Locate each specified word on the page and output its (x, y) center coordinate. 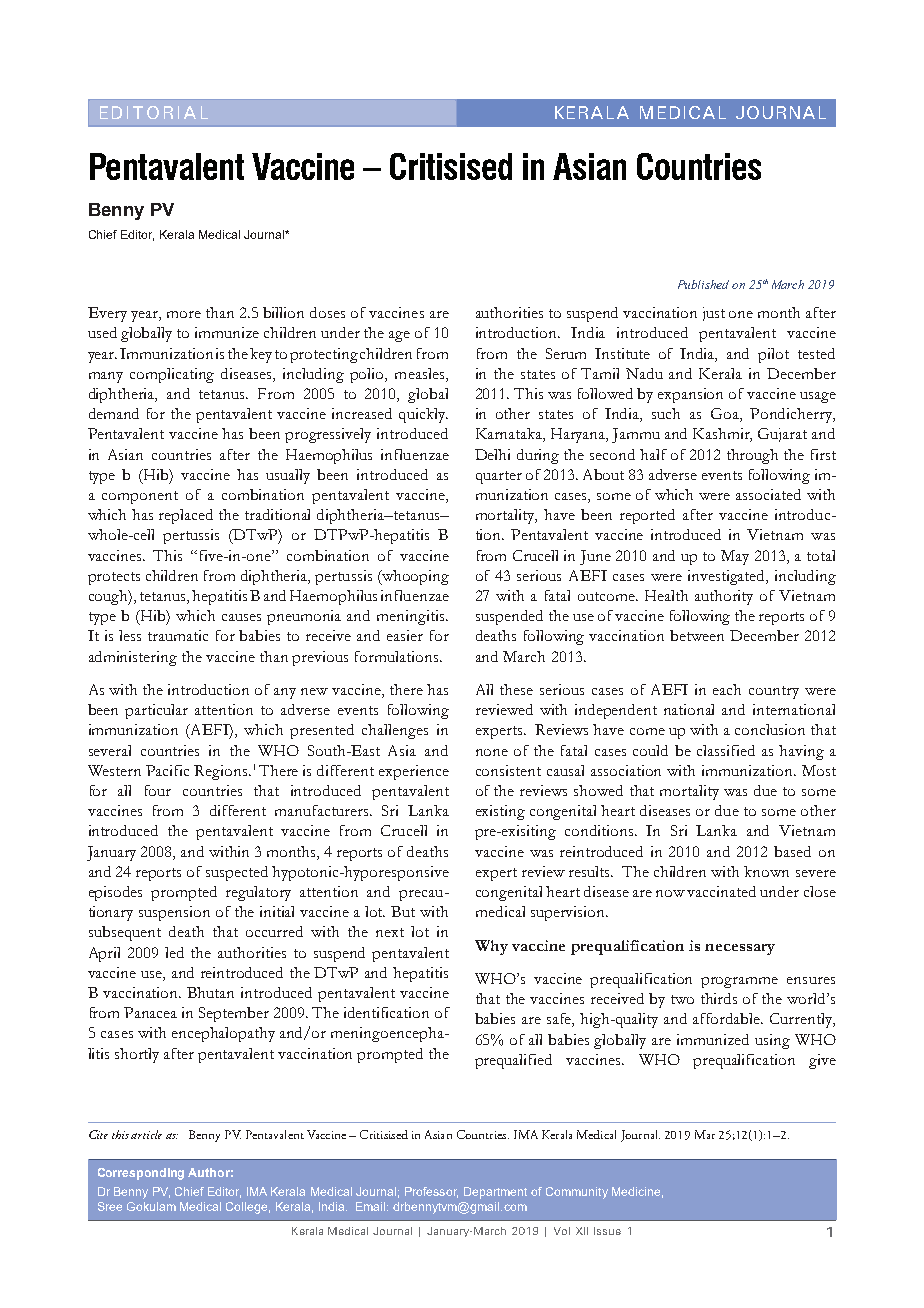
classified (726, 750)
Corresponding (141, 1174)
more (184, 314)
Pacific (167, 770)
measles (421, 375)
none (492, 752)
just (714, 314)
